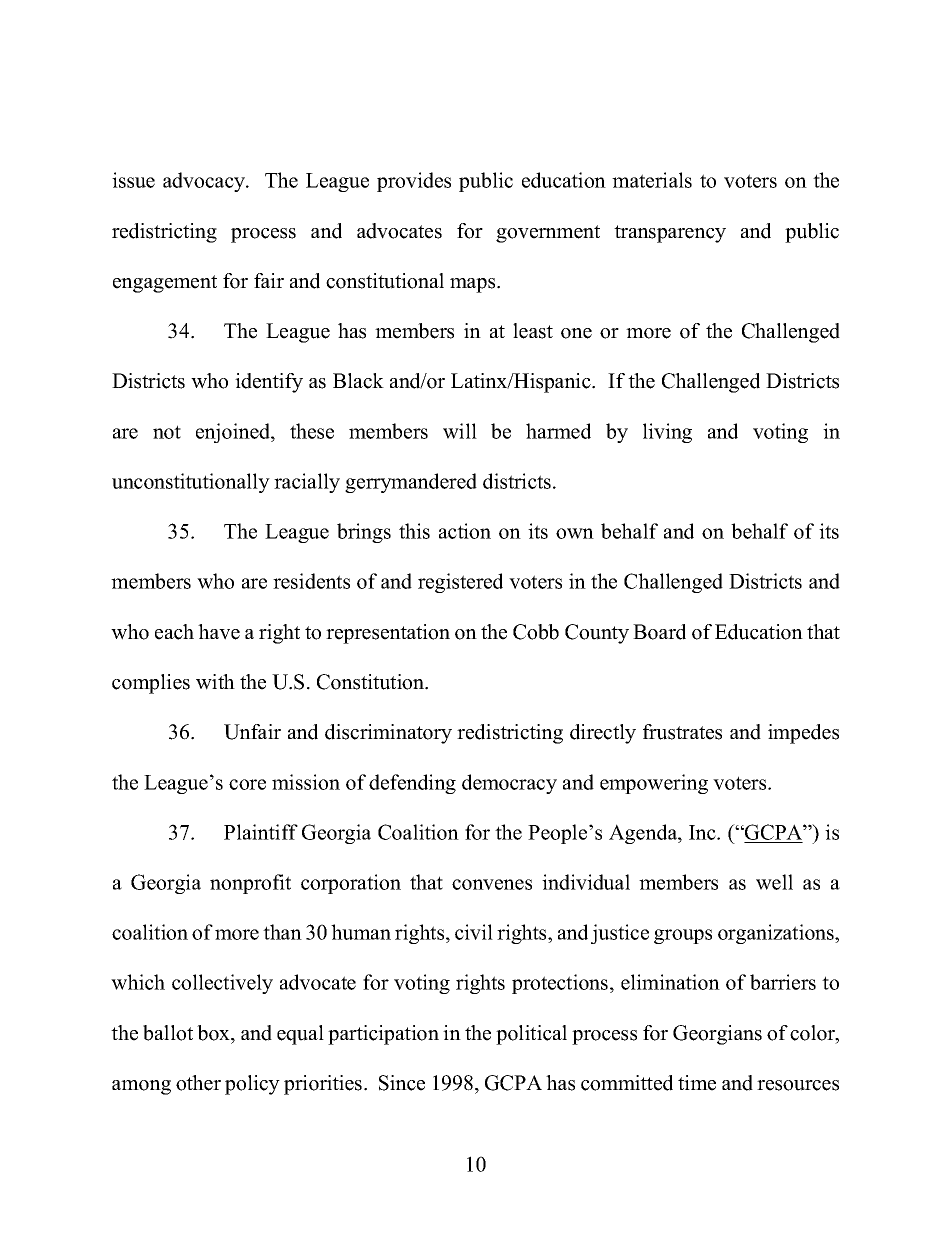 The height and width of the page is (1233, 952). I want to click on democracy, so click(509, 784).
